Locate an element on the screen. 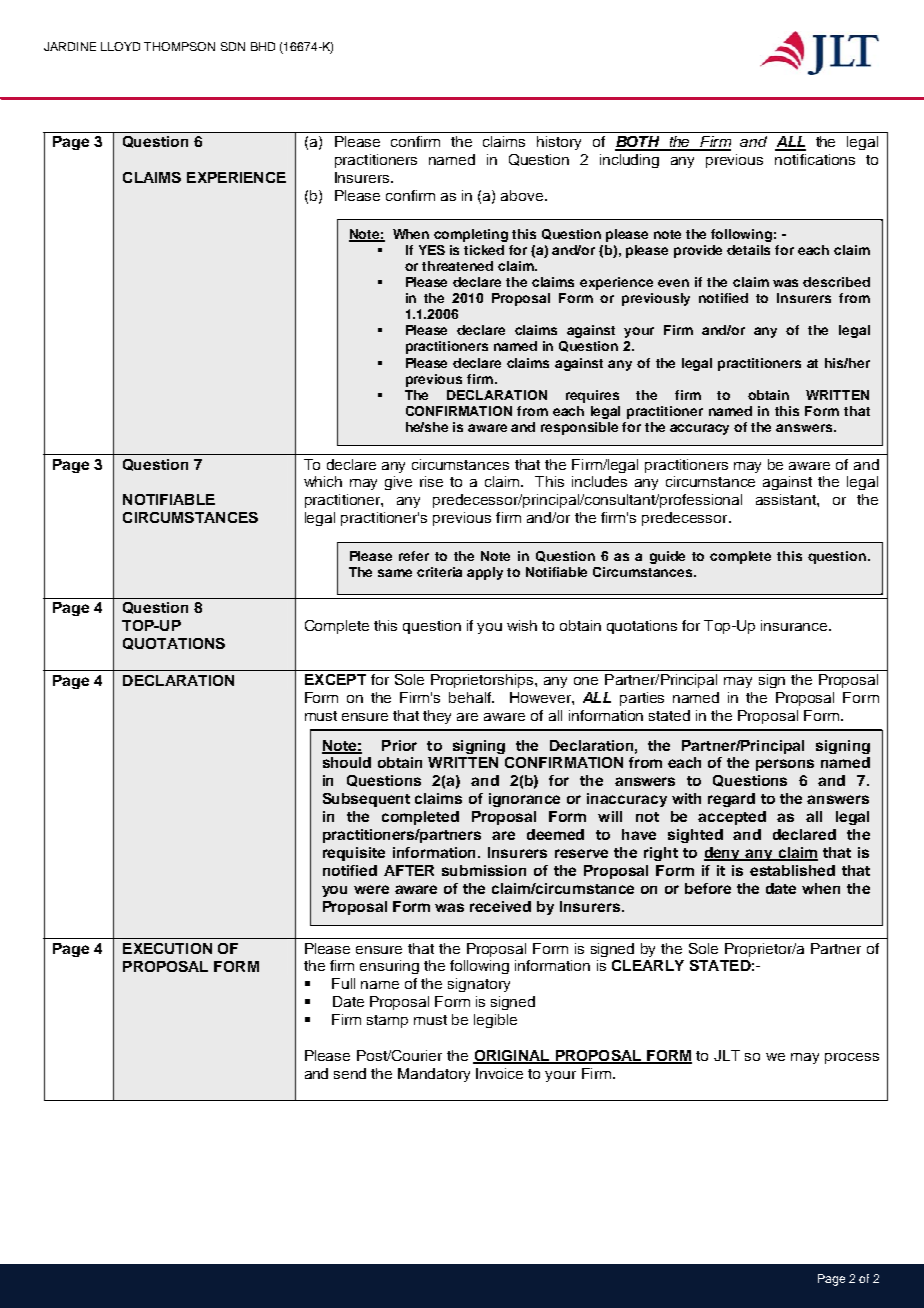  legible is located at coordinates (495, 1021).
